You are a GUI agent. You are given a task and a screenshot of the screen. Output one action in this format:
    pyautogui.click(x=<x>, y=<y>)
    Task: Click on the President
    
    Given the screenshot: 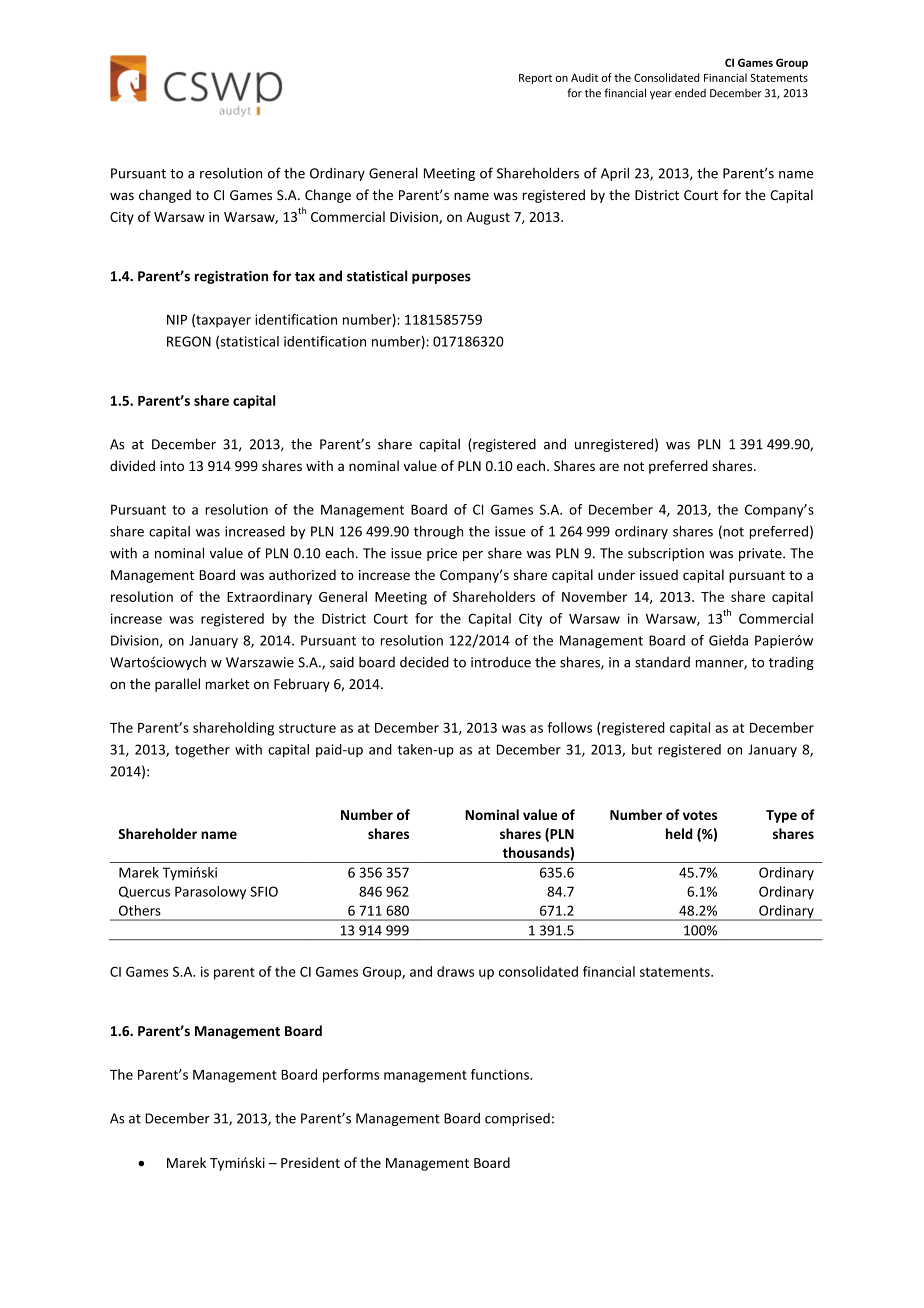 What is the action you would take?
    pyautogui.click(x=310, y=1162)
